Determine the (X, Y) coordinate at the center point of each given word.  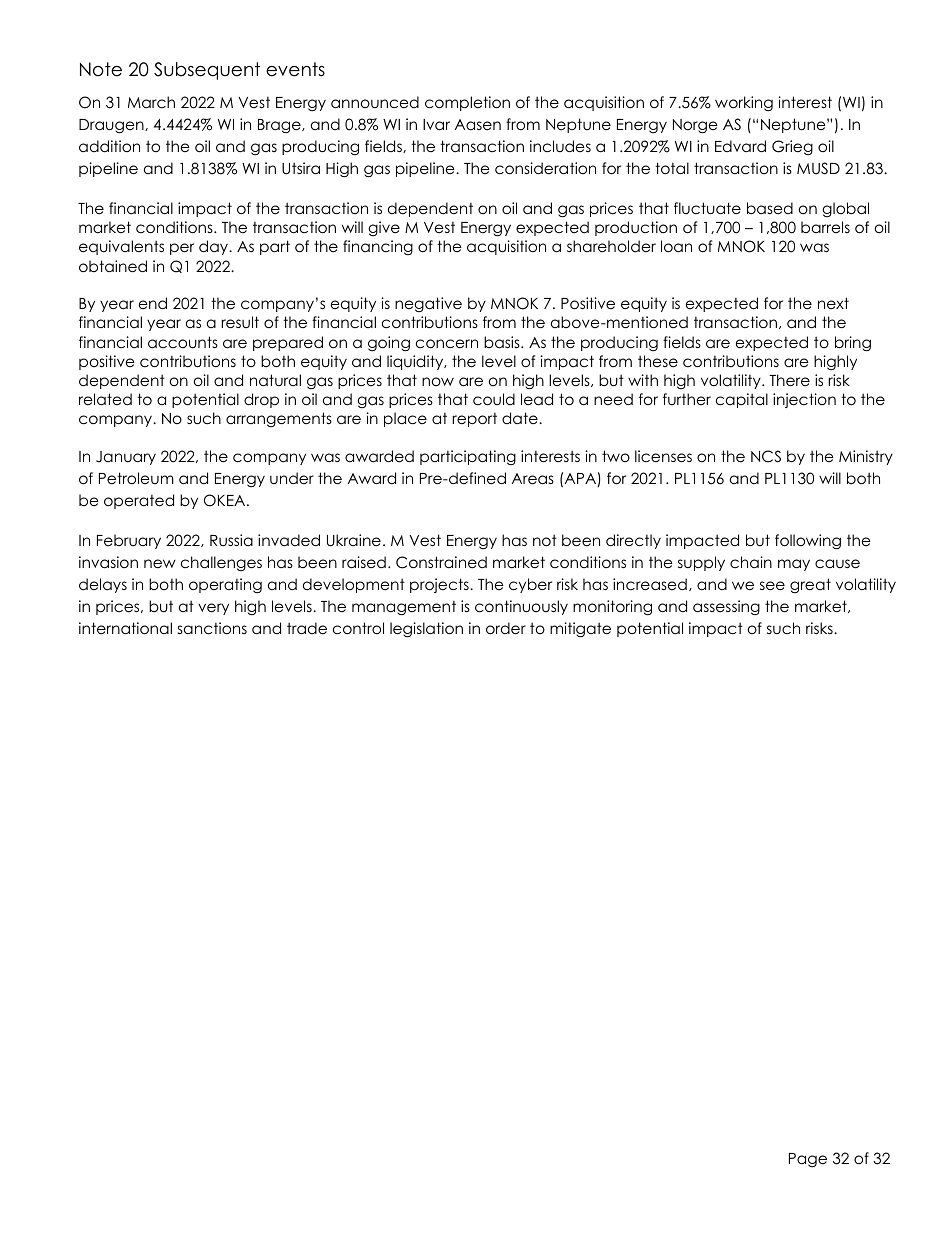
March (151, 102)
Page (808, 1160)
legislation (426, 630)
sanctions (212, 628)
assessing (726, 607)
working (744, 104)
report (474, 420)
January (126, 458)
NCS (766, 456)
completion (467, 103)
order (506, 628)
